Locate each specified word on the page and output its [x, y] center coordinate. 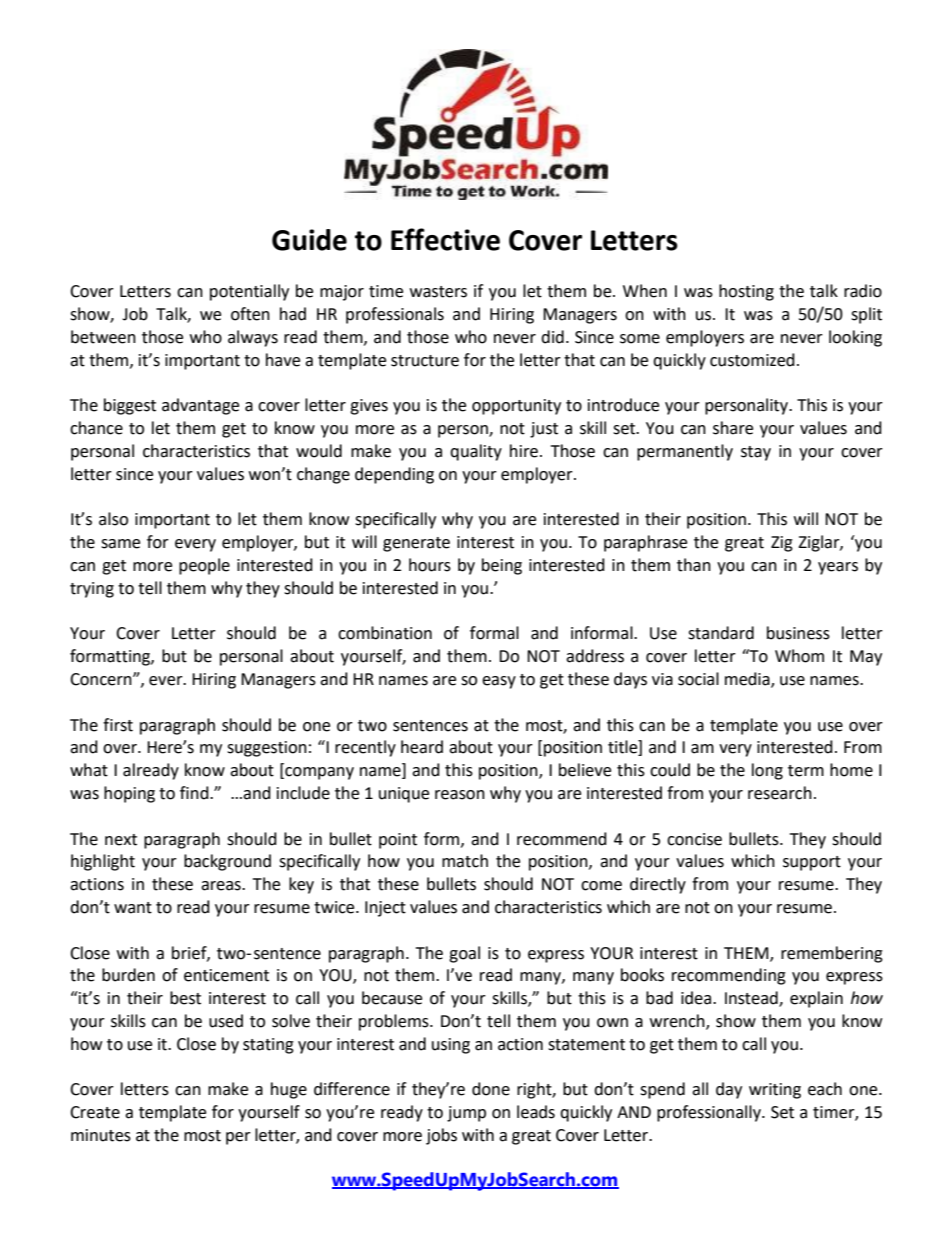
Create [95, 1112]
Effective [445, 239]
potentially [249, 292]
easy [499, 682]
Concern [102, 679]
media [748, 680]
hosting [746, 292]
